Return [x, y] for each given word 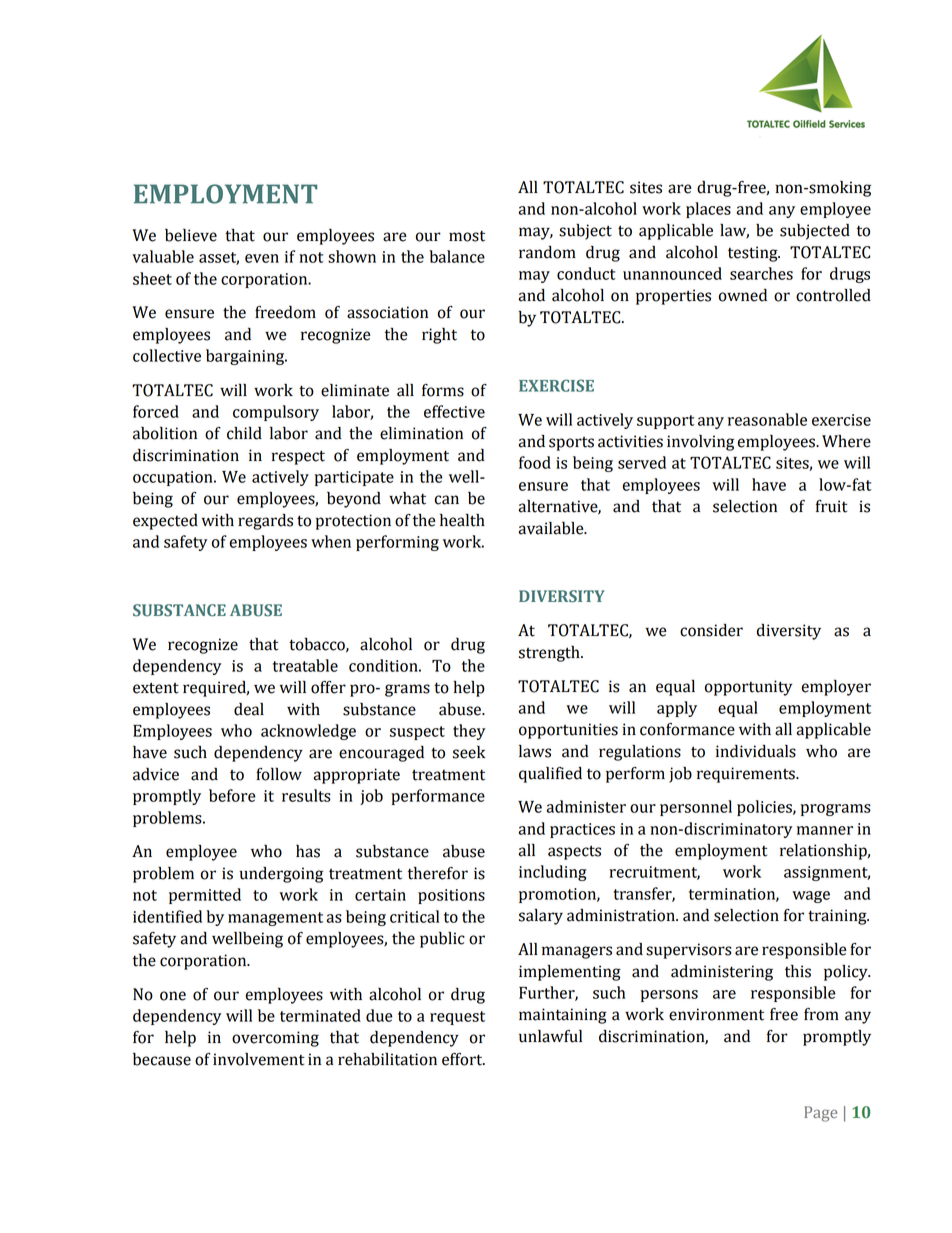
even [262, 258]
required [216, 689]
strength [550, 654]
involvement [259, 1059]
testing [754, 254]
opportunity [748, 688]
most [467, 236]
